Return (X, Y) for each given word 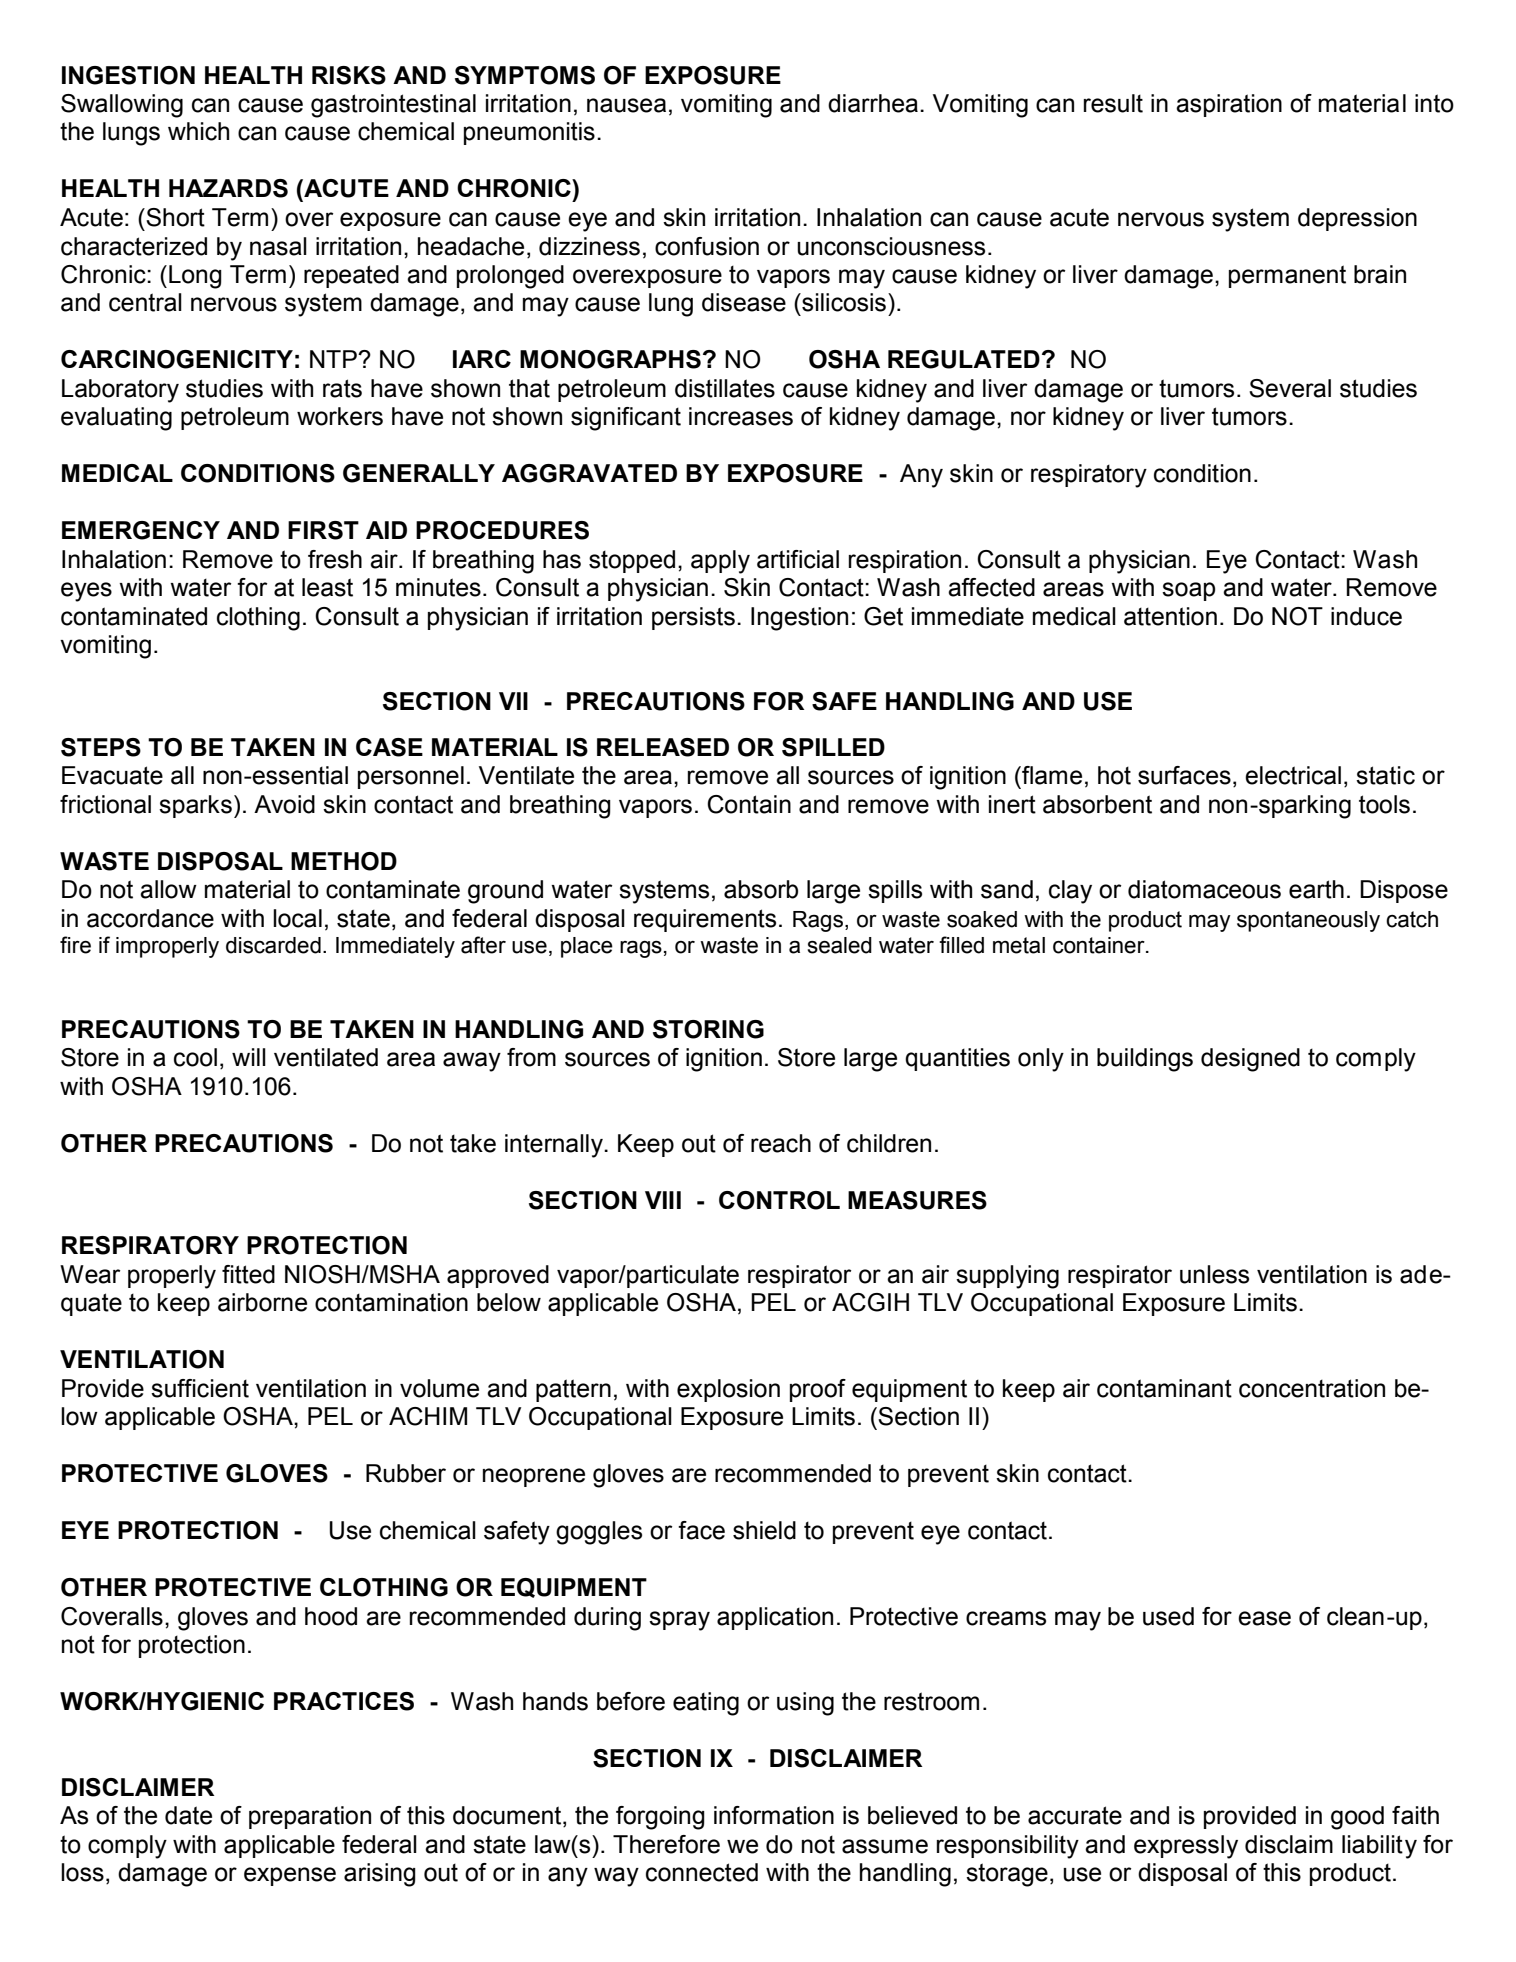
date (188, 1815)
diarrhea (873, 103)
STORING (708, 1029)
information (774, 1815)
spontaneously (1308, 921)
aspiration (1229, 105)
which (198, 131)
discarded (273, 945)
